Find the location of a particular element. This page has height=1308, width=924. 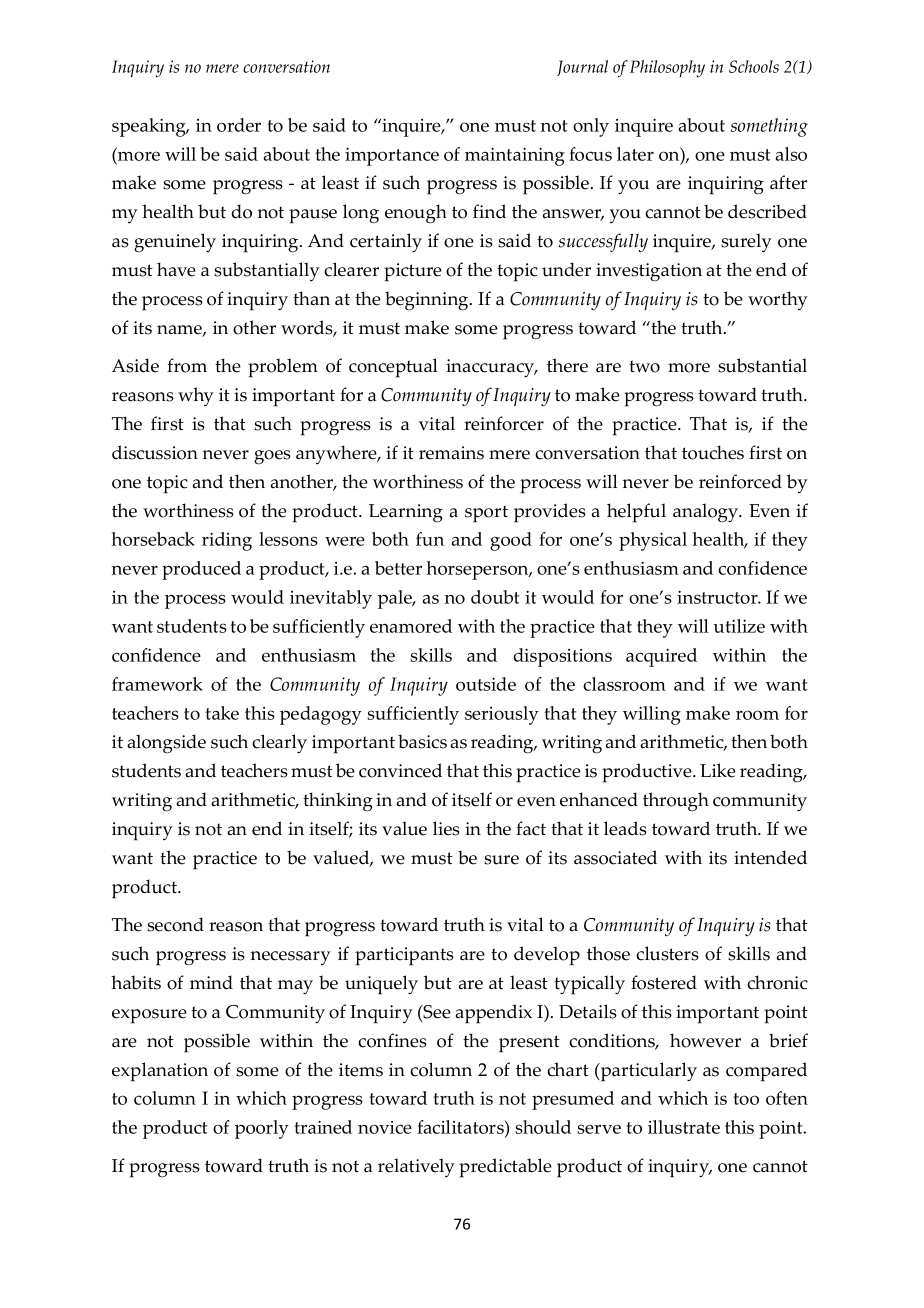

clusters is located at coordinates (667, 953).
